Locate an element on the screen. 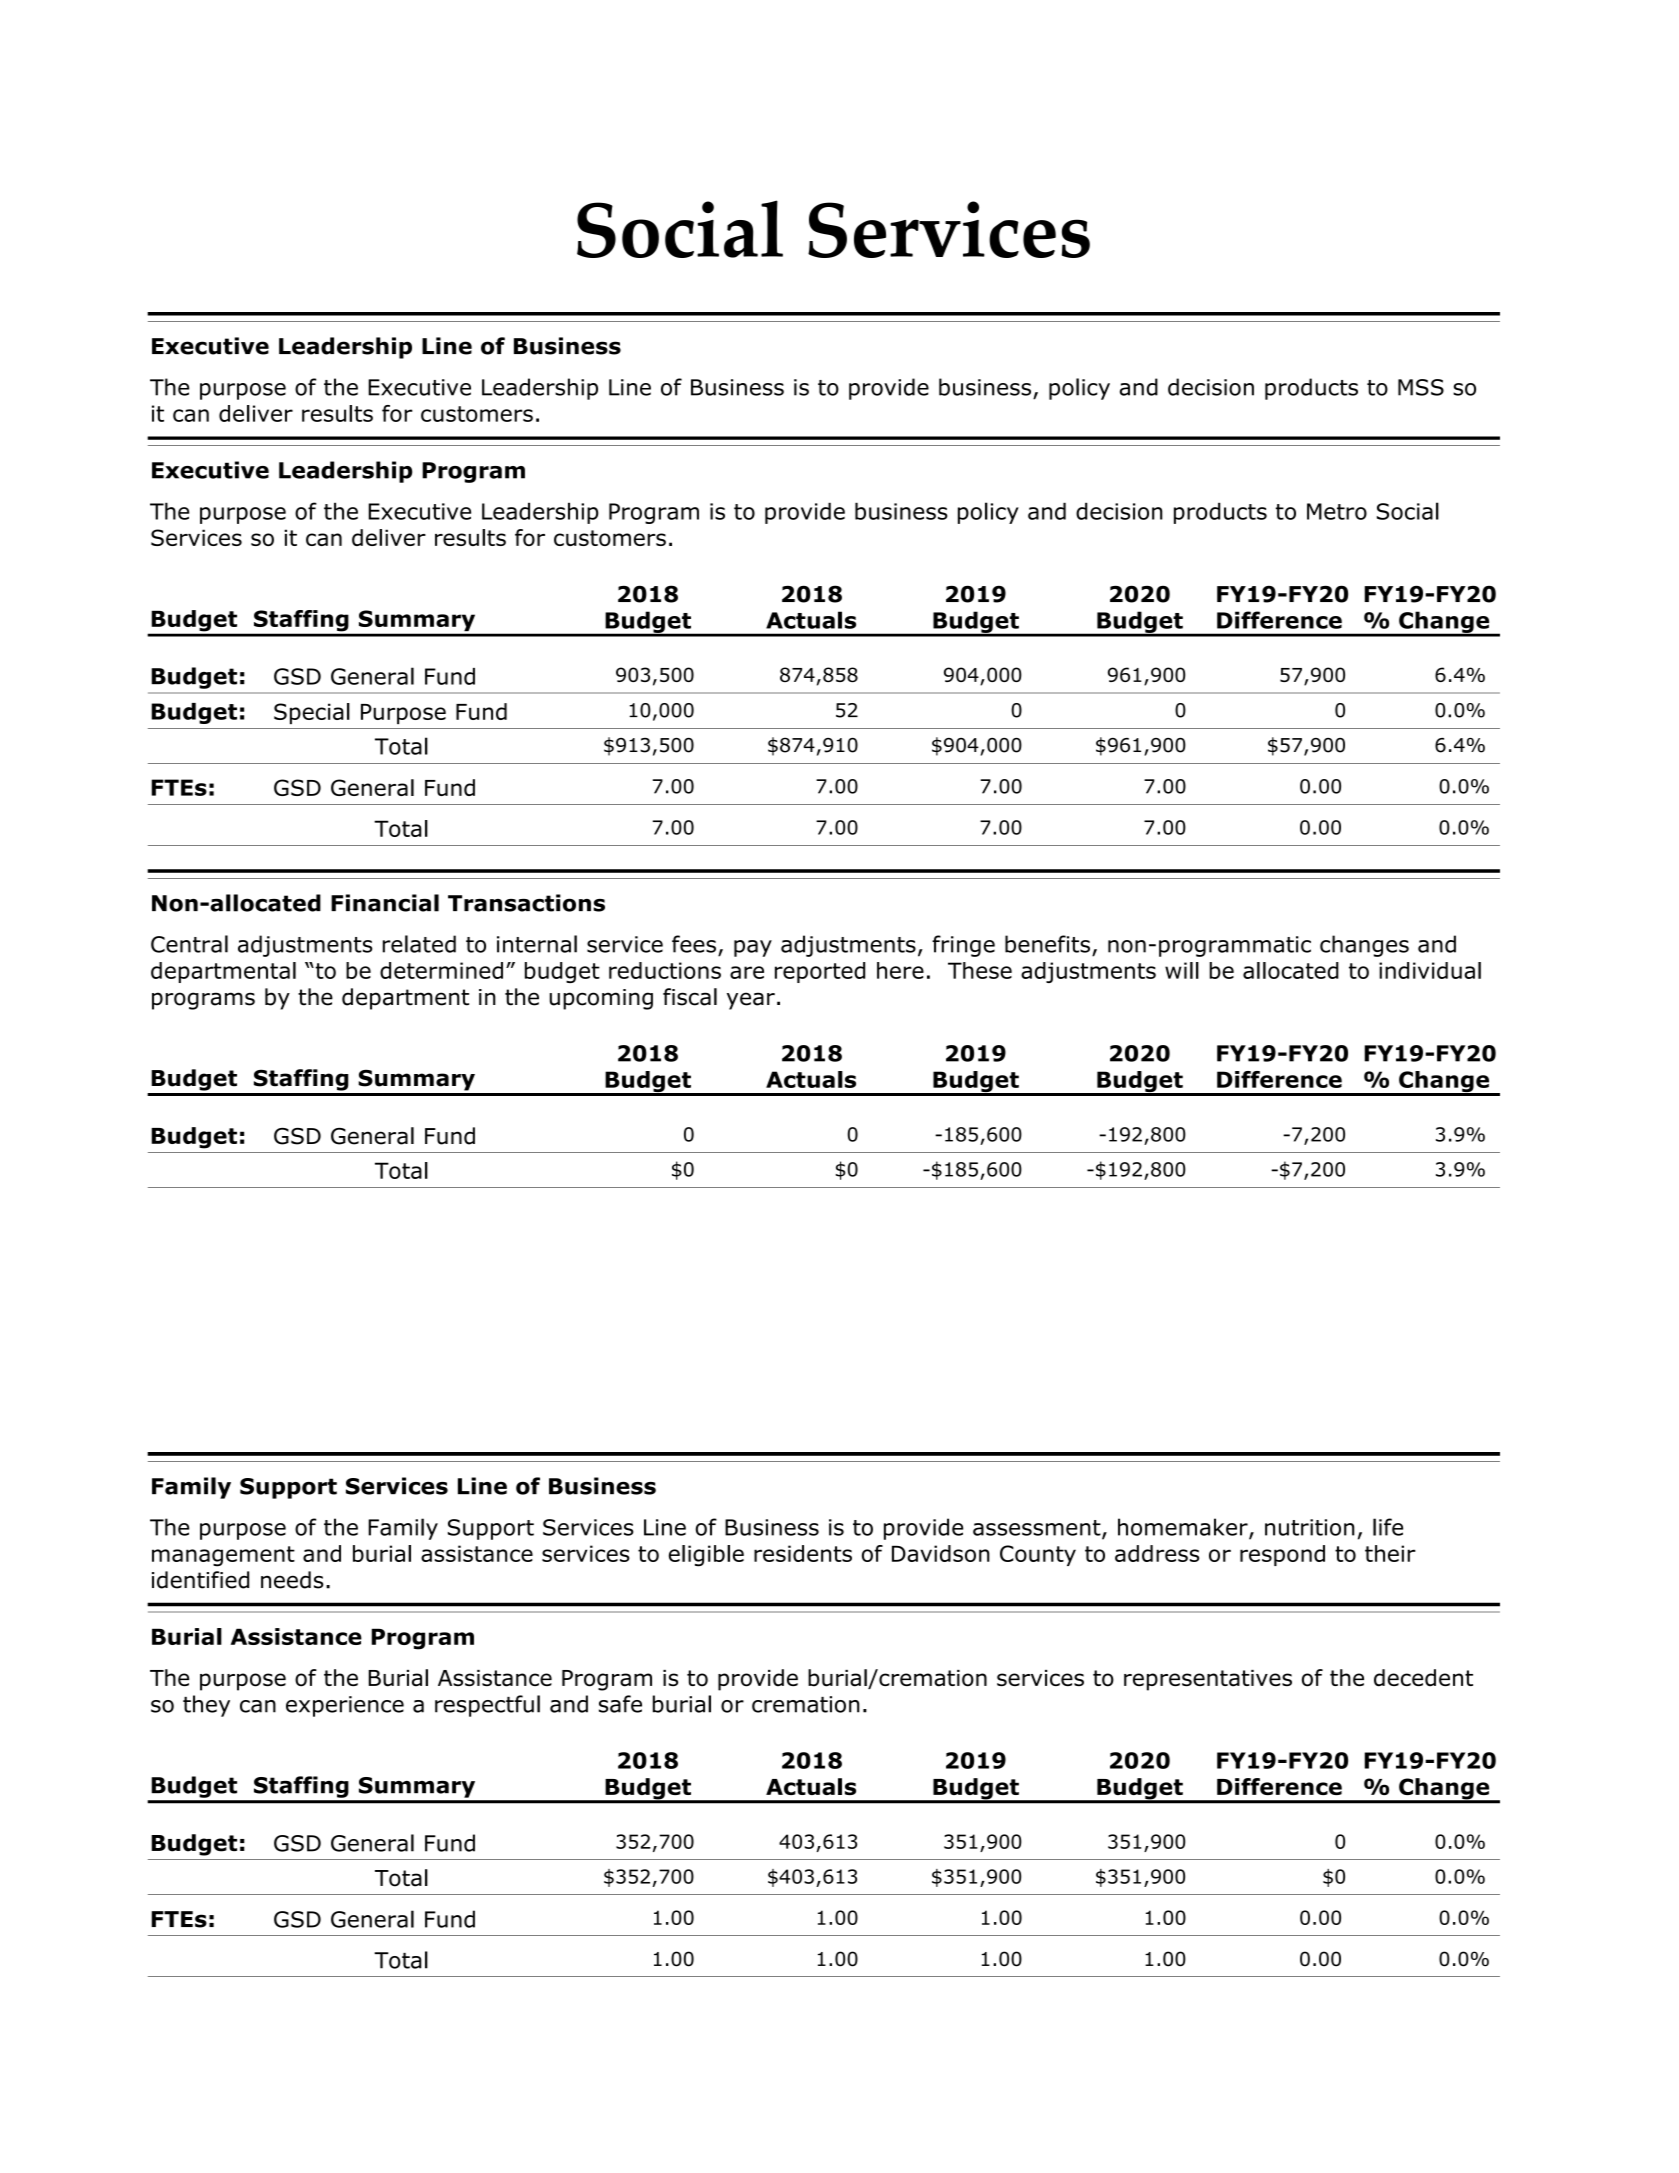  Metro is located at coordinates (1337, 511).
